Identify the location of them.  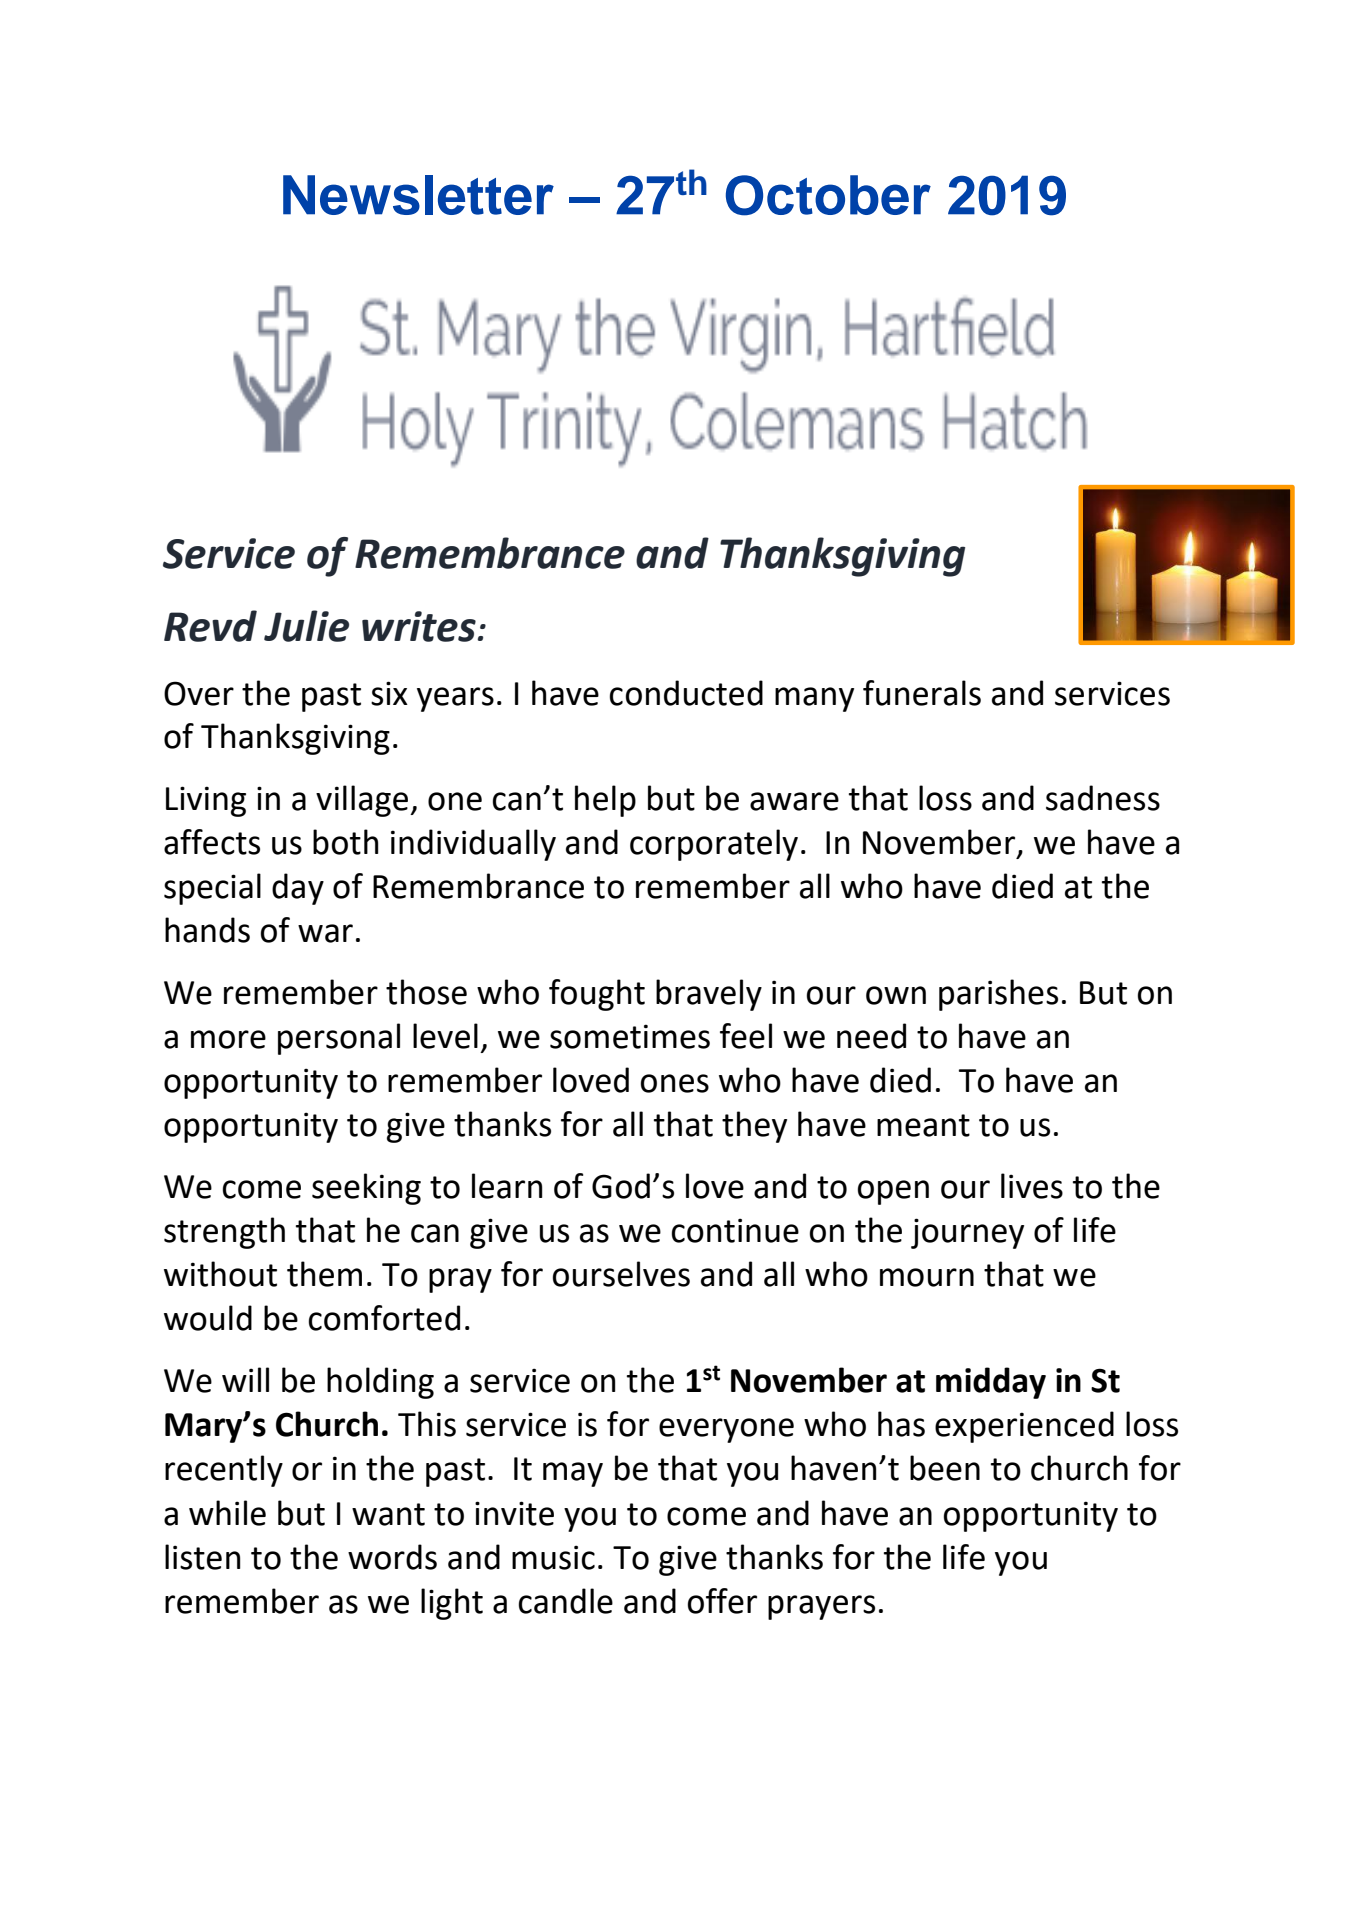
(324, 1274).
